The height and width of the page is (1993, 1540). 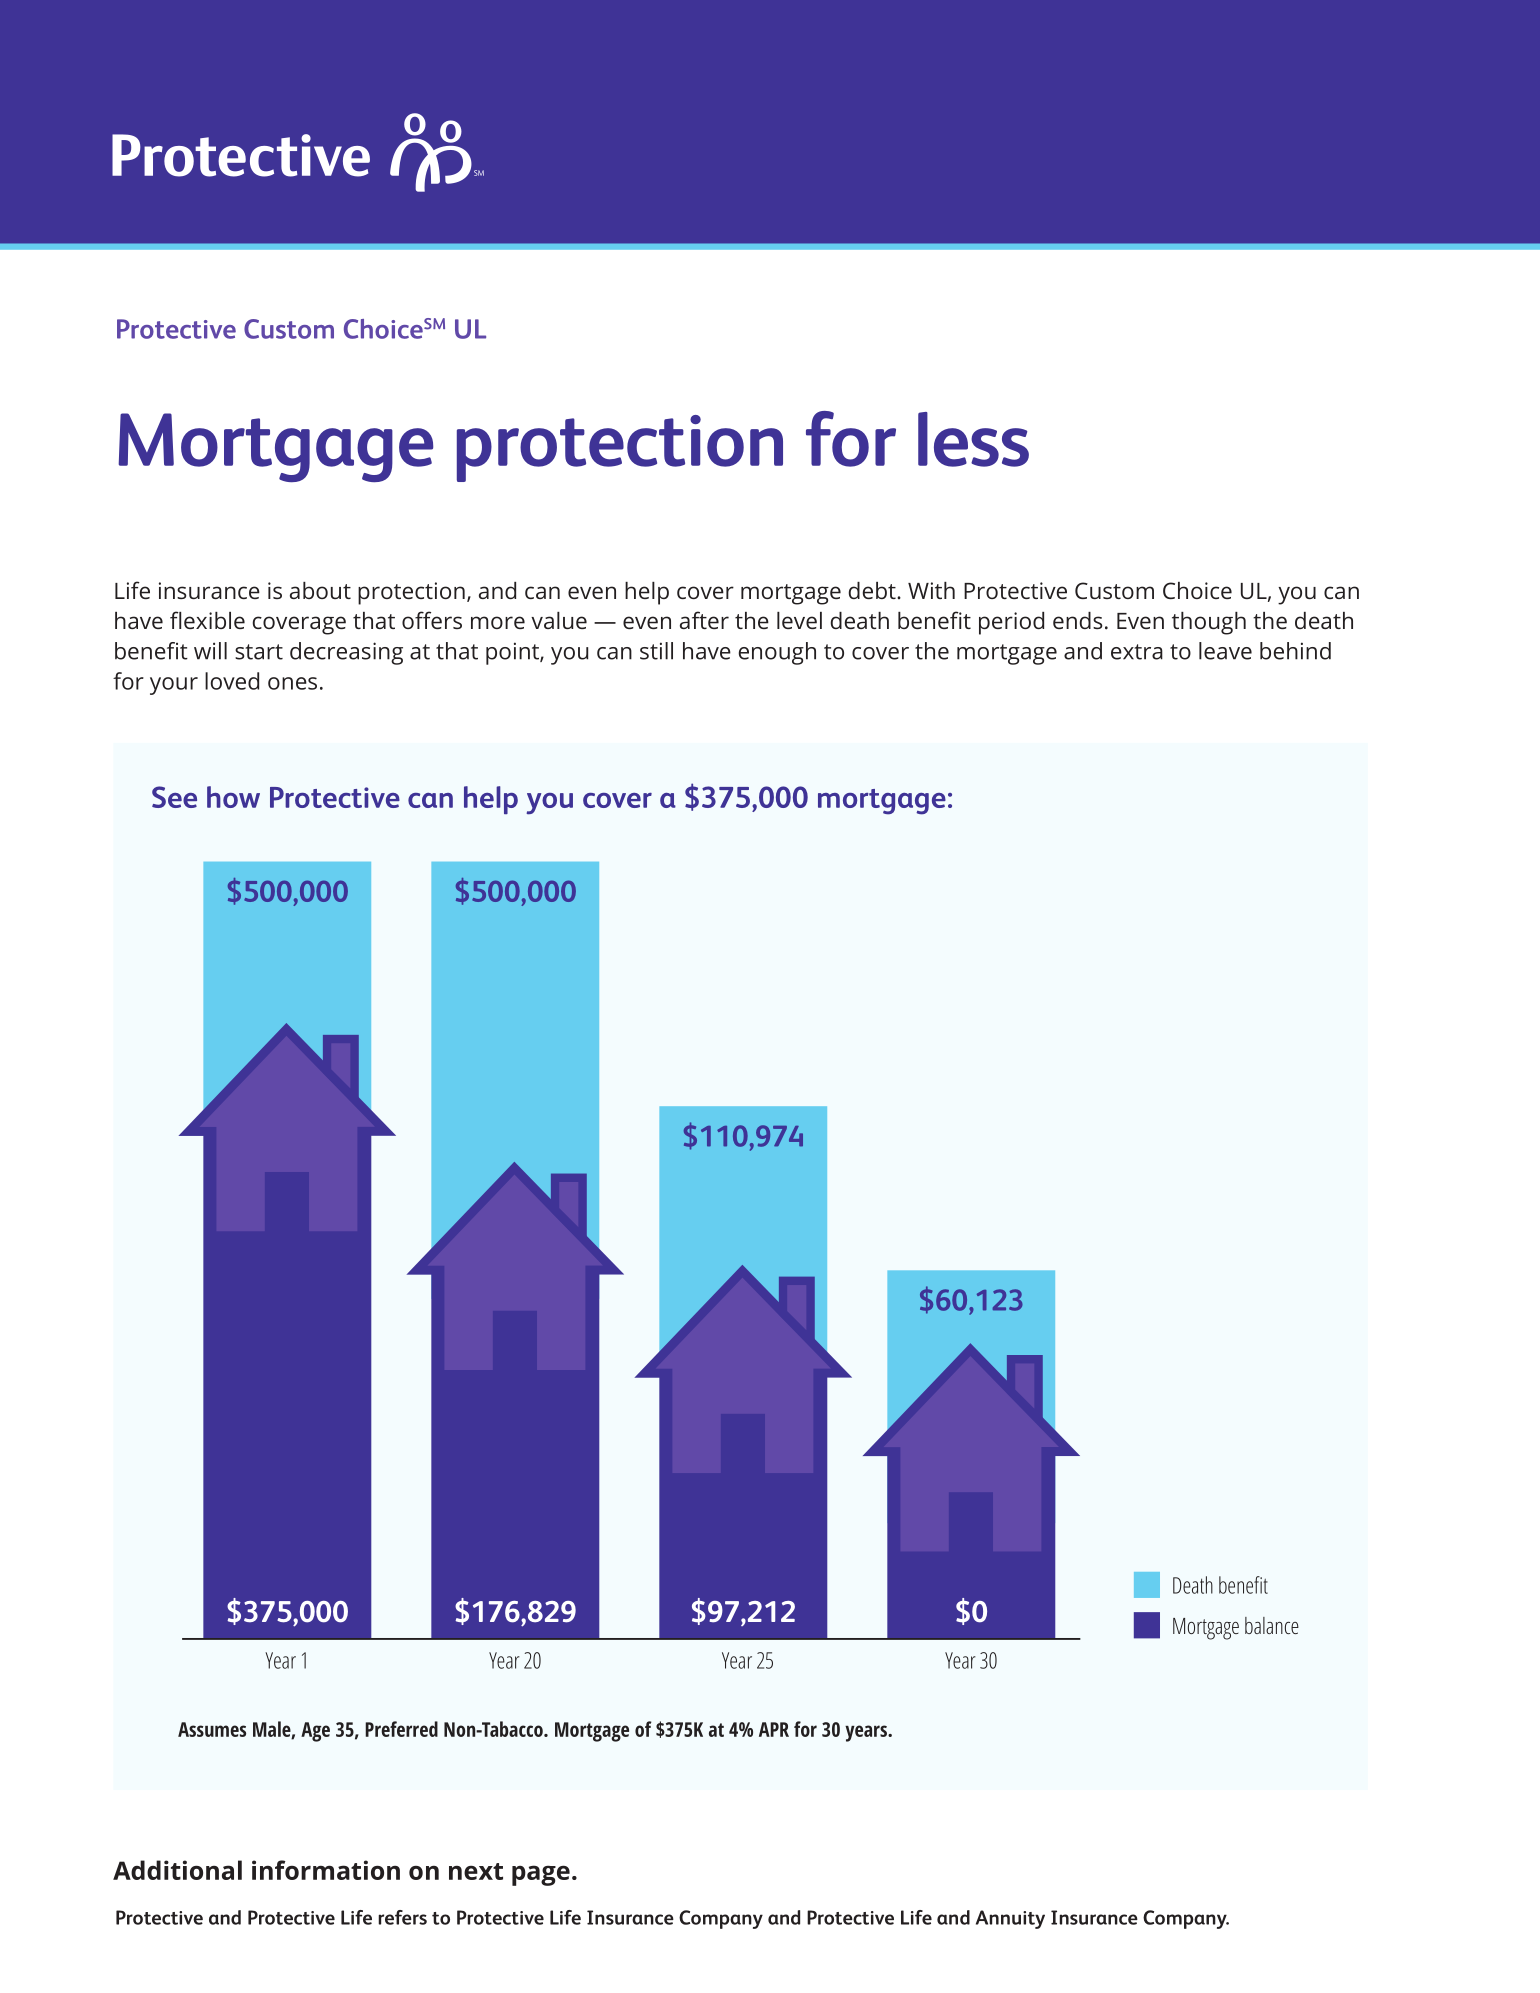 What do you see at coordinates (401, 1729) in the page?
I see `Preferred` at bounding box center [401, 1729].
